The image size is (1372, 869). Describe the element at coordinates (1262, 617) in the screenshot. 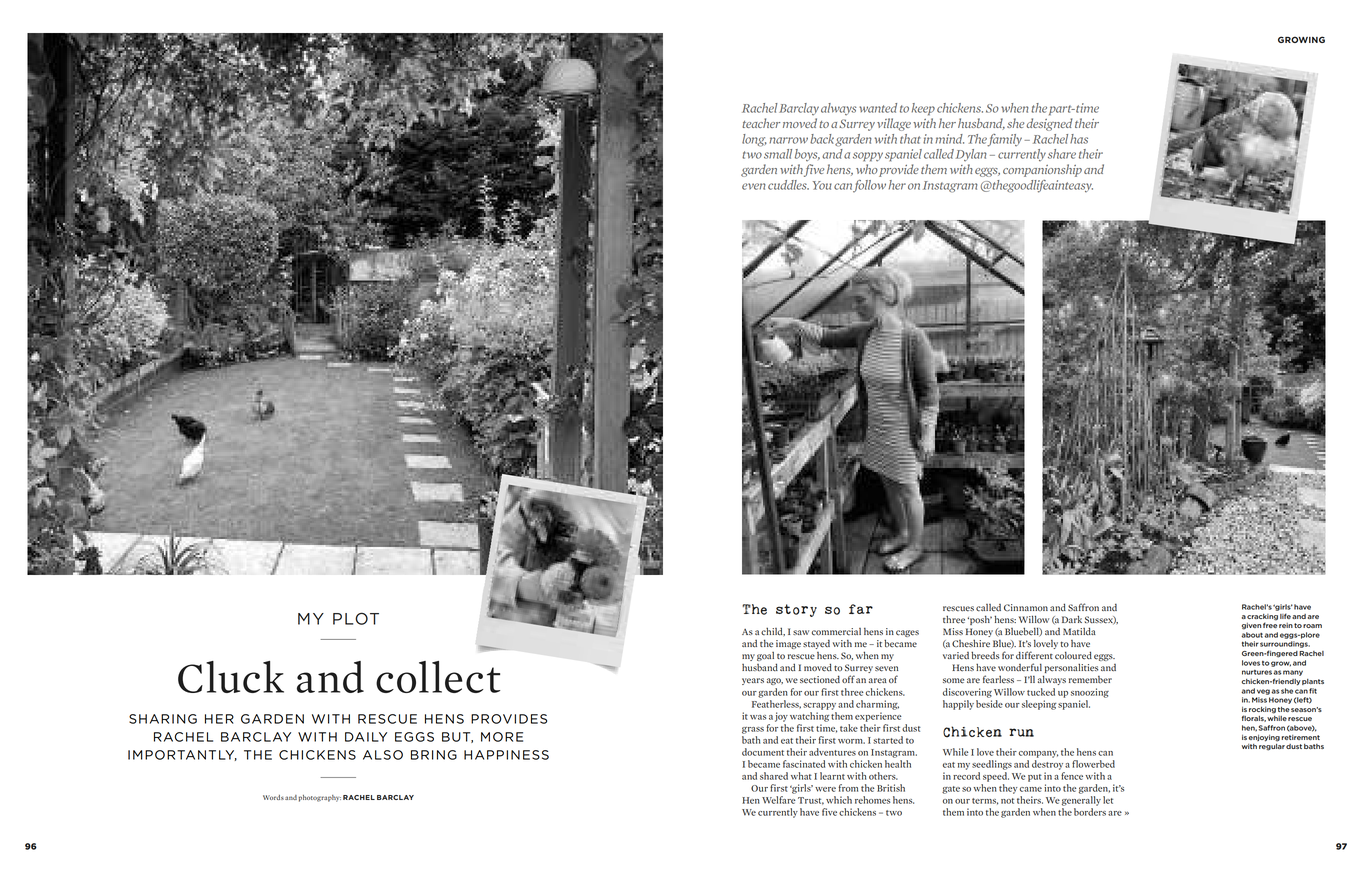

I see `cracking` at that location.
